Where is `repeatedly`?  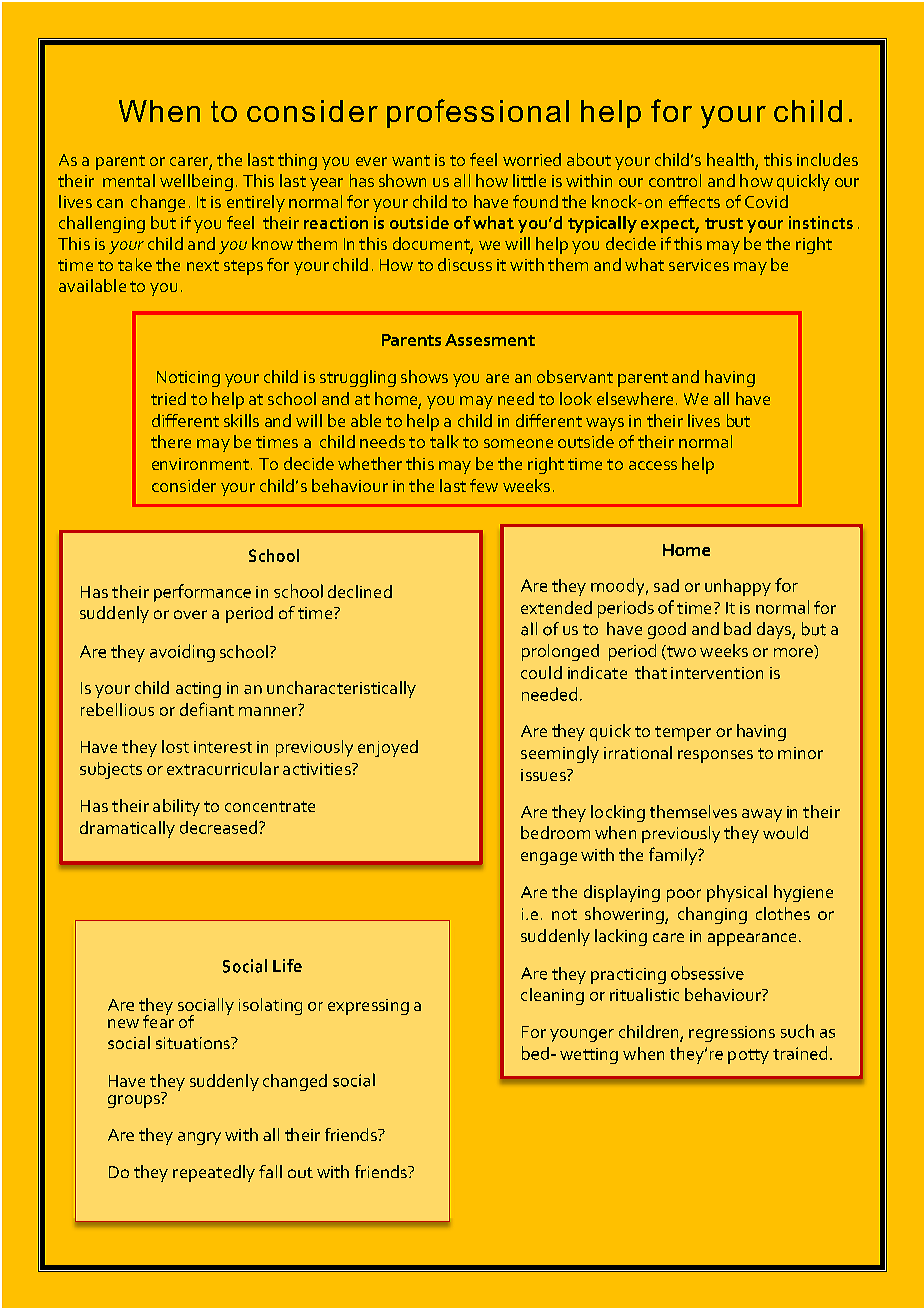 repeatedly is located at coordinates (214, 1173).
